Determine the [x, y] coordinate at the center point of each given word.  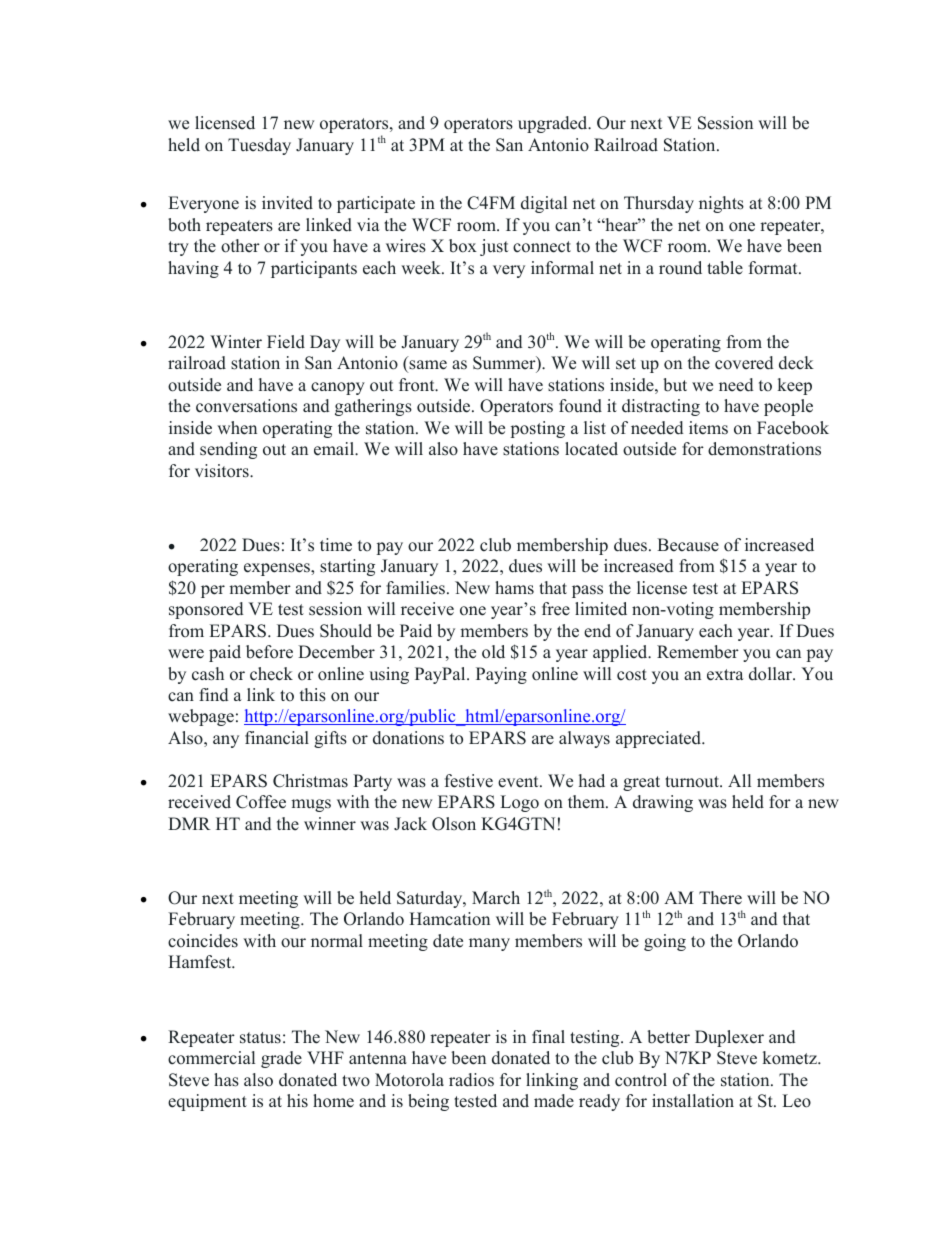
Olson [454, 824]
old [493, 651]
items [708, 428]
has [226, 1080]
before [269, 652]
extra [725, 675]
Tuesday [259, 146]
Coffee [261, 802]
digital [544, 204]
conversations [246, 406]
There [720, 898]
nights [721, 204]
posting [538, 429]
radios [471, 1080]
